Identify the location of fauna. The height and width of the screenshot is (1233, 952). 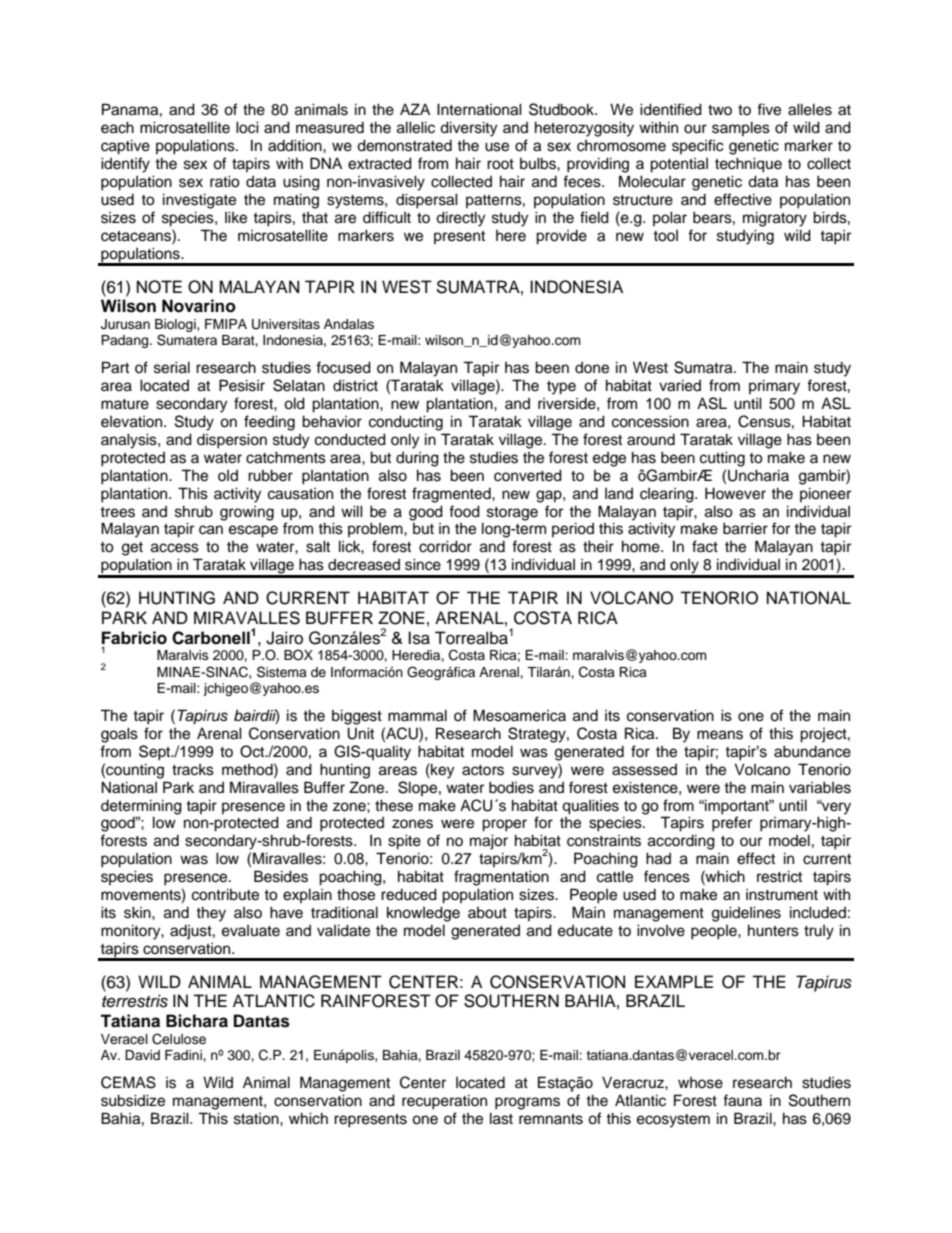
(742, 1100).
